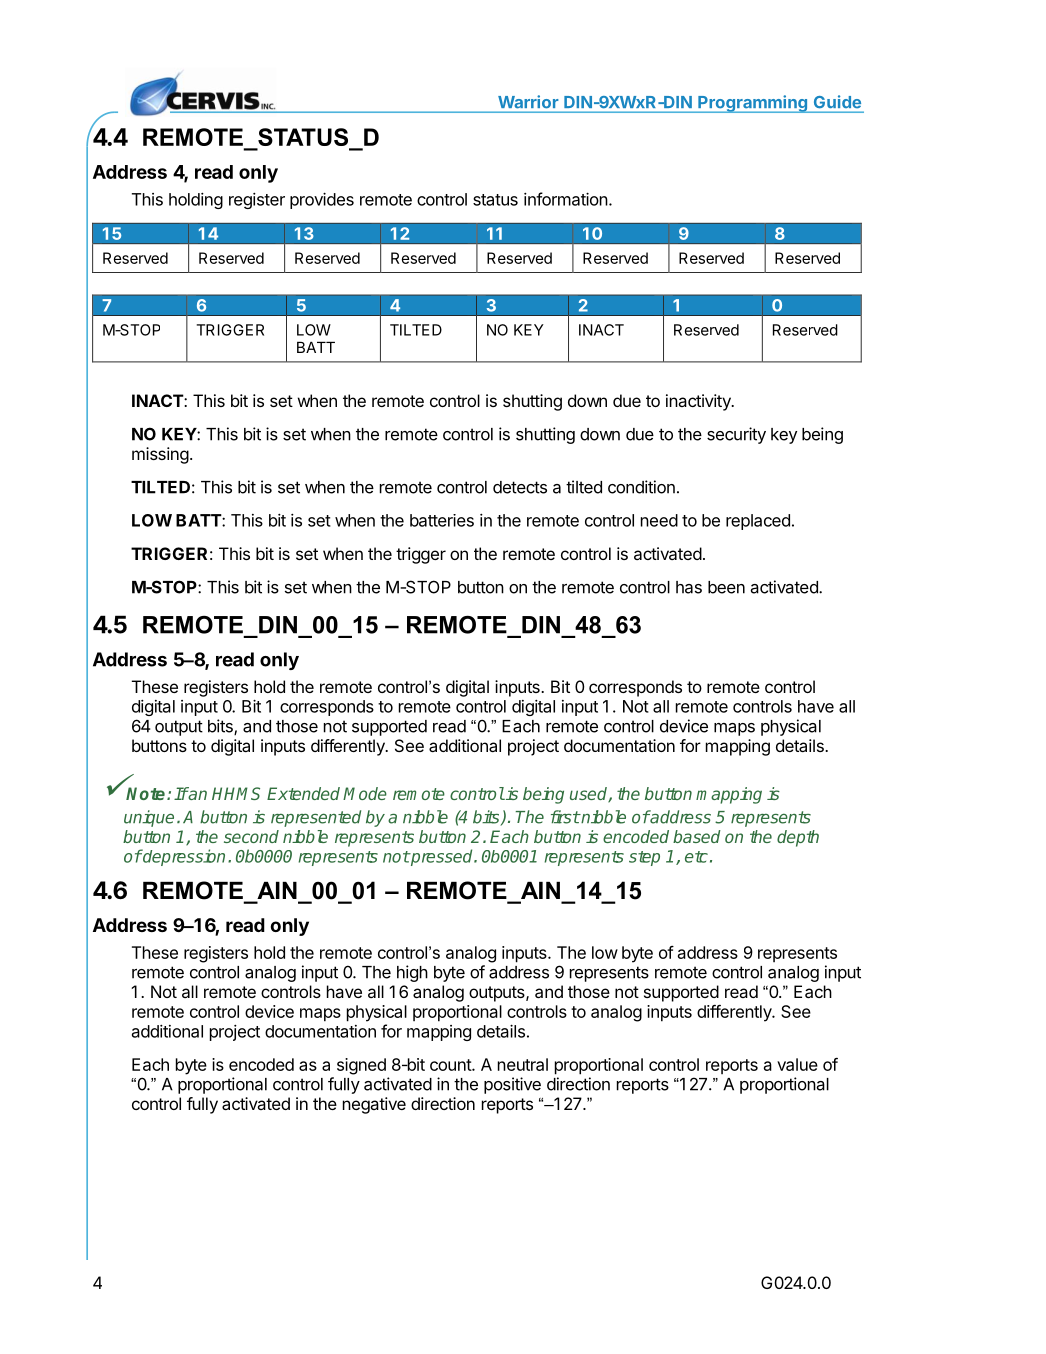  What do you see at coordinates (322, 200) in the document?
I see `provides` at bounding box center [322, 200].
